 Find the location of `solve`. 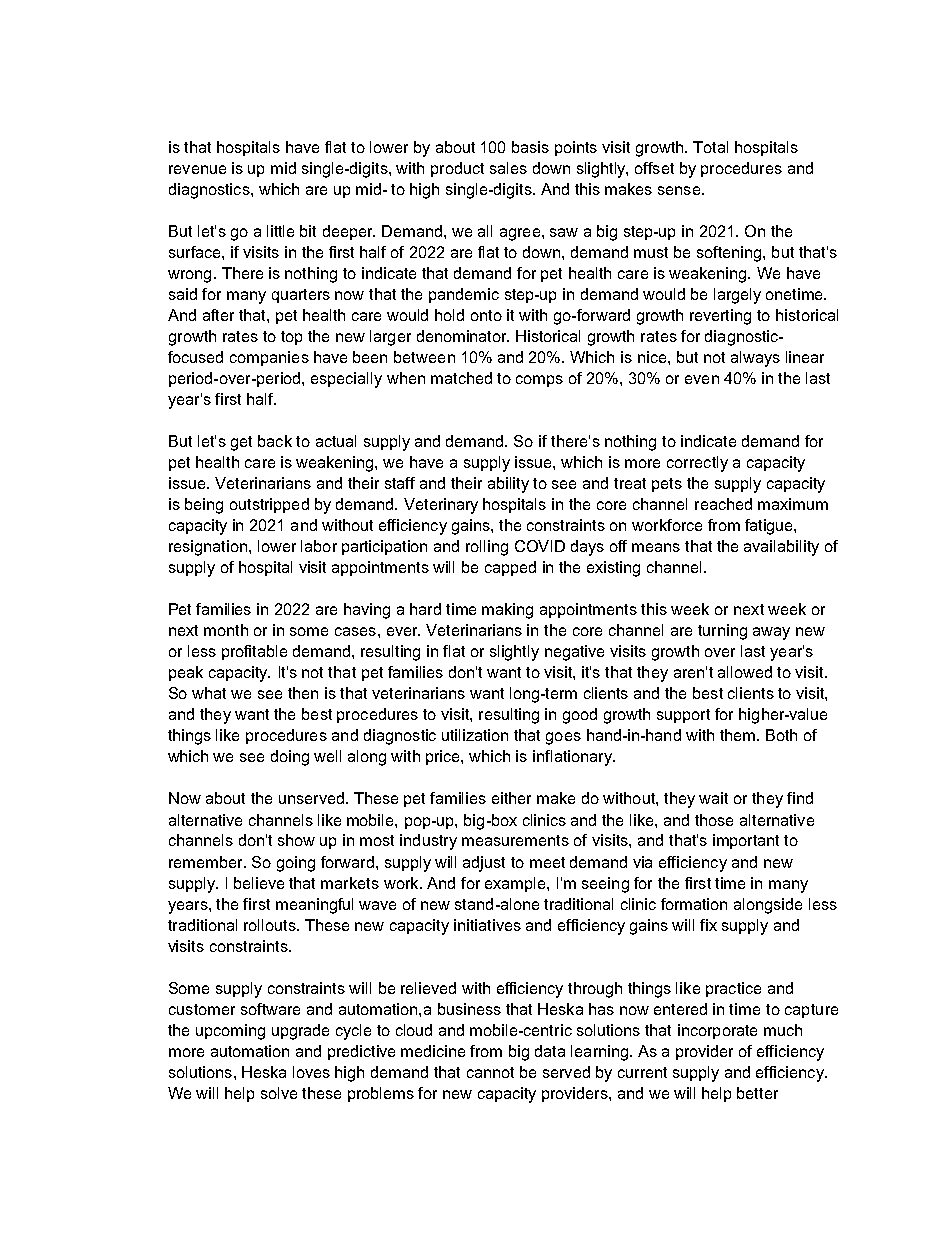

solve is located at coordinates (279, 1093).
